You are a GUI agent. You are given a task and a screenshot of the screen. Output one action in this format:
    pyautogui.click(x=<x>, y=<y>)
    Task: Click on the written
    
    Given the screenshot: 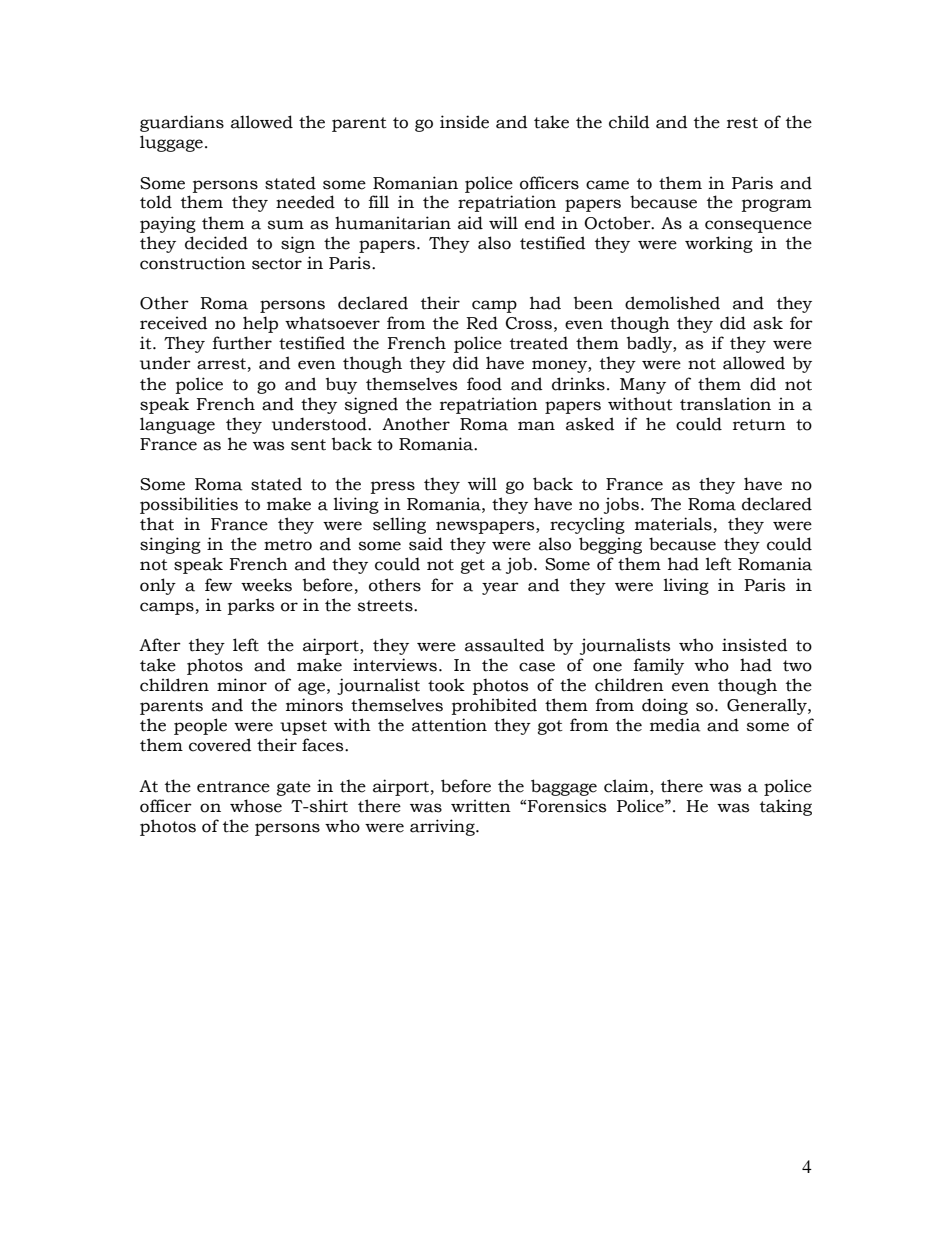 What is the action you would take?
    pyautogui.click(x=481, y=806)
